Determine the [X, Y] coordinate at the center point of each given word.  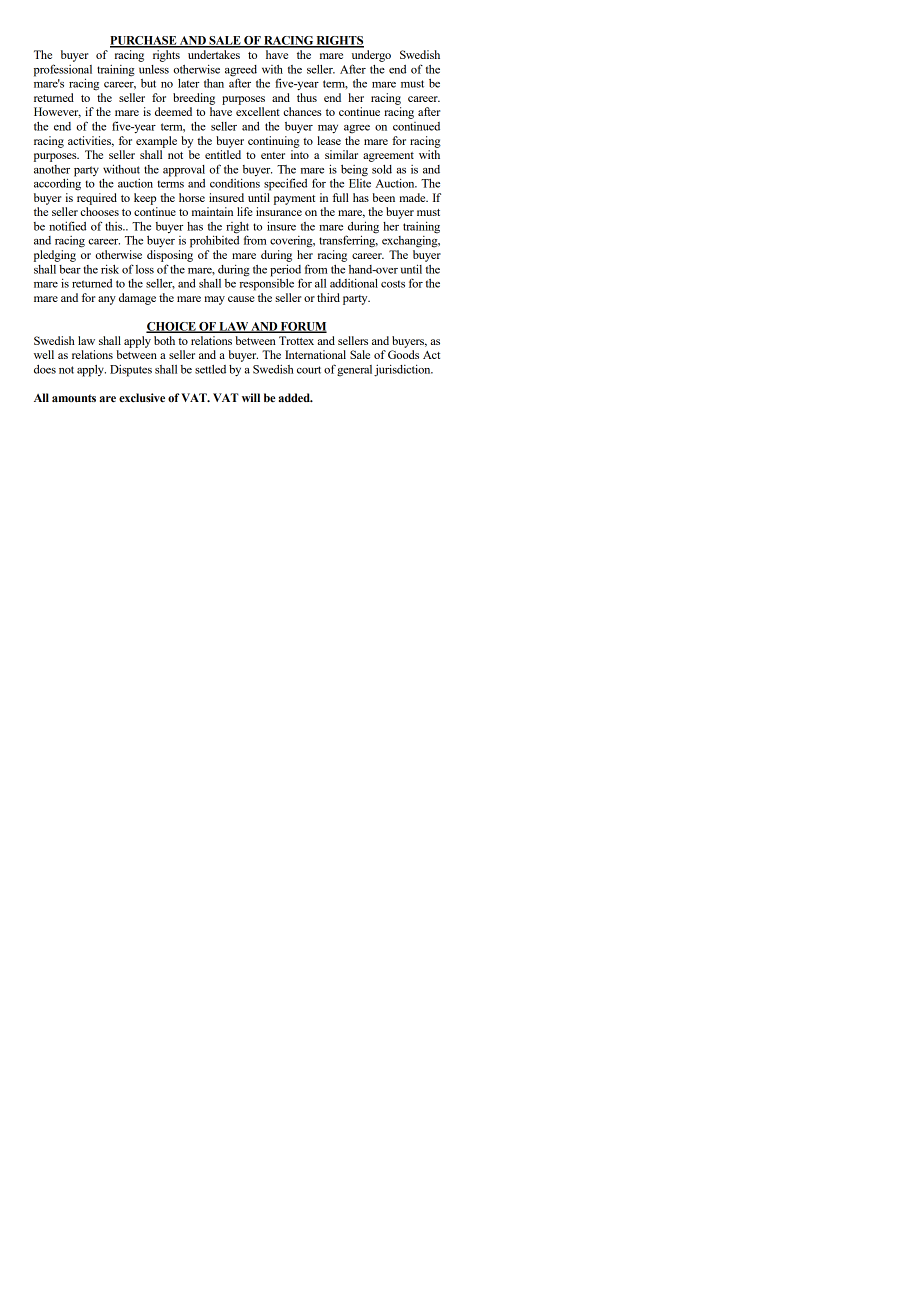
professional [63, 70]
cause [241, 299]
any [107, 300]
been [384, 197]
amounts [74, 398]
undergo [371, 56]
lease [329, 140]
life [244, 211]
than [214, 83]
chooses [99, 211]
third [328, 297]
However [57, 112]
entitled [223, 154]
